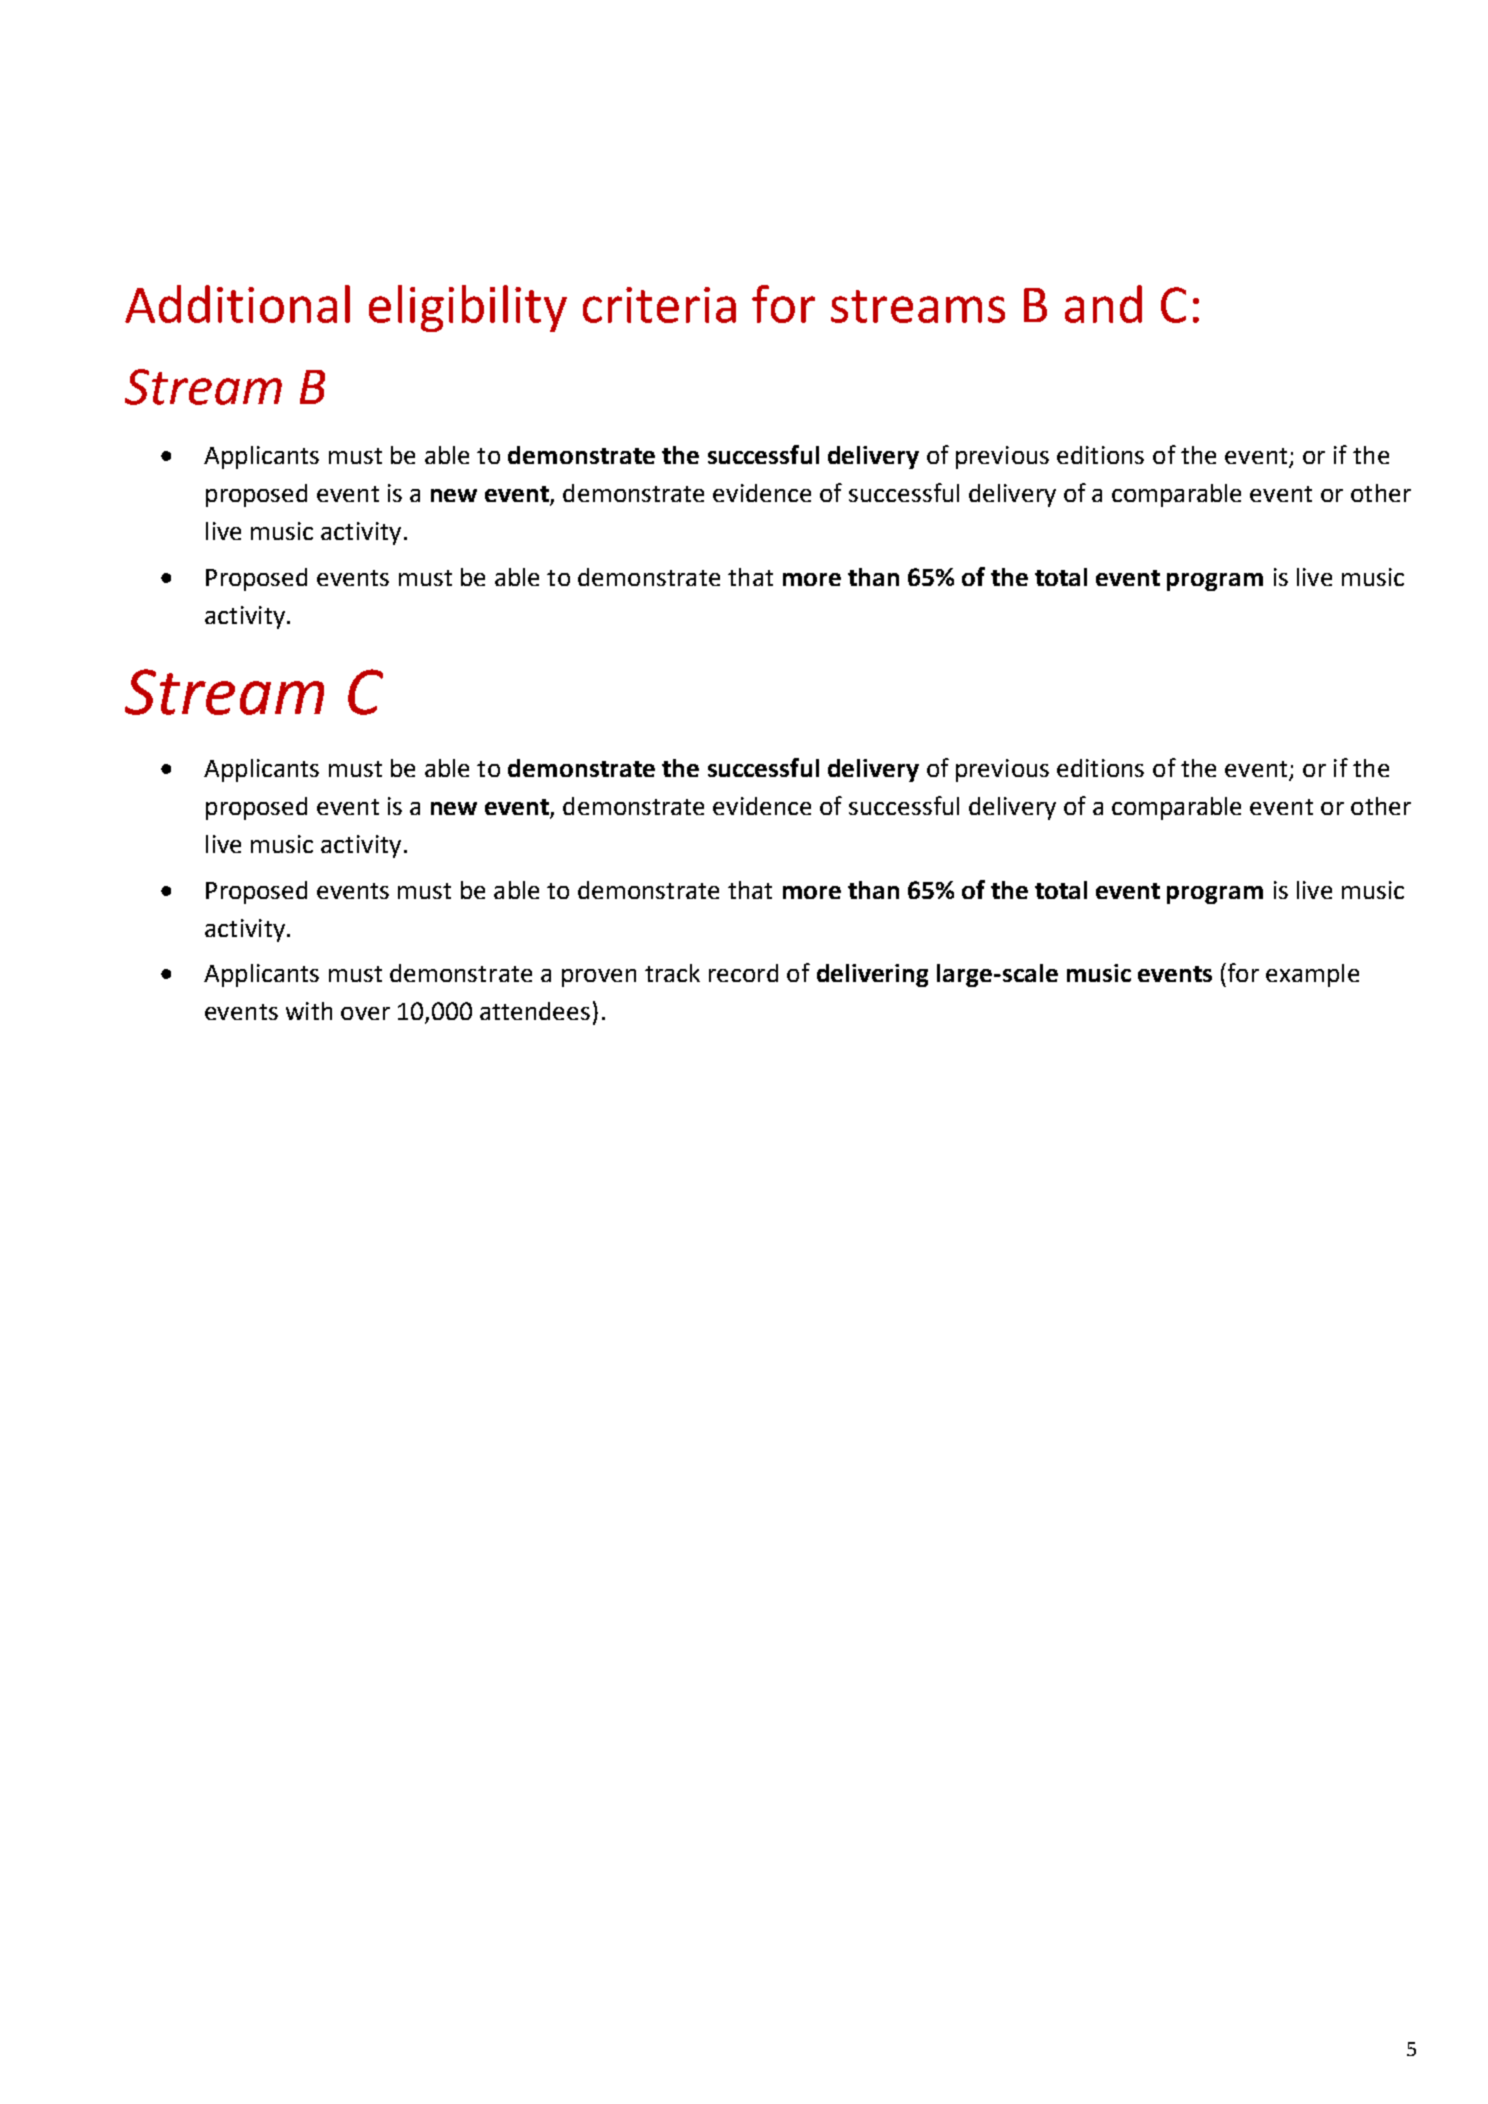 This screenshot has width=1488, height=2104. Describe the element at coordinates (468, 308) in the screenshot. I see `eligibility` at that location.
